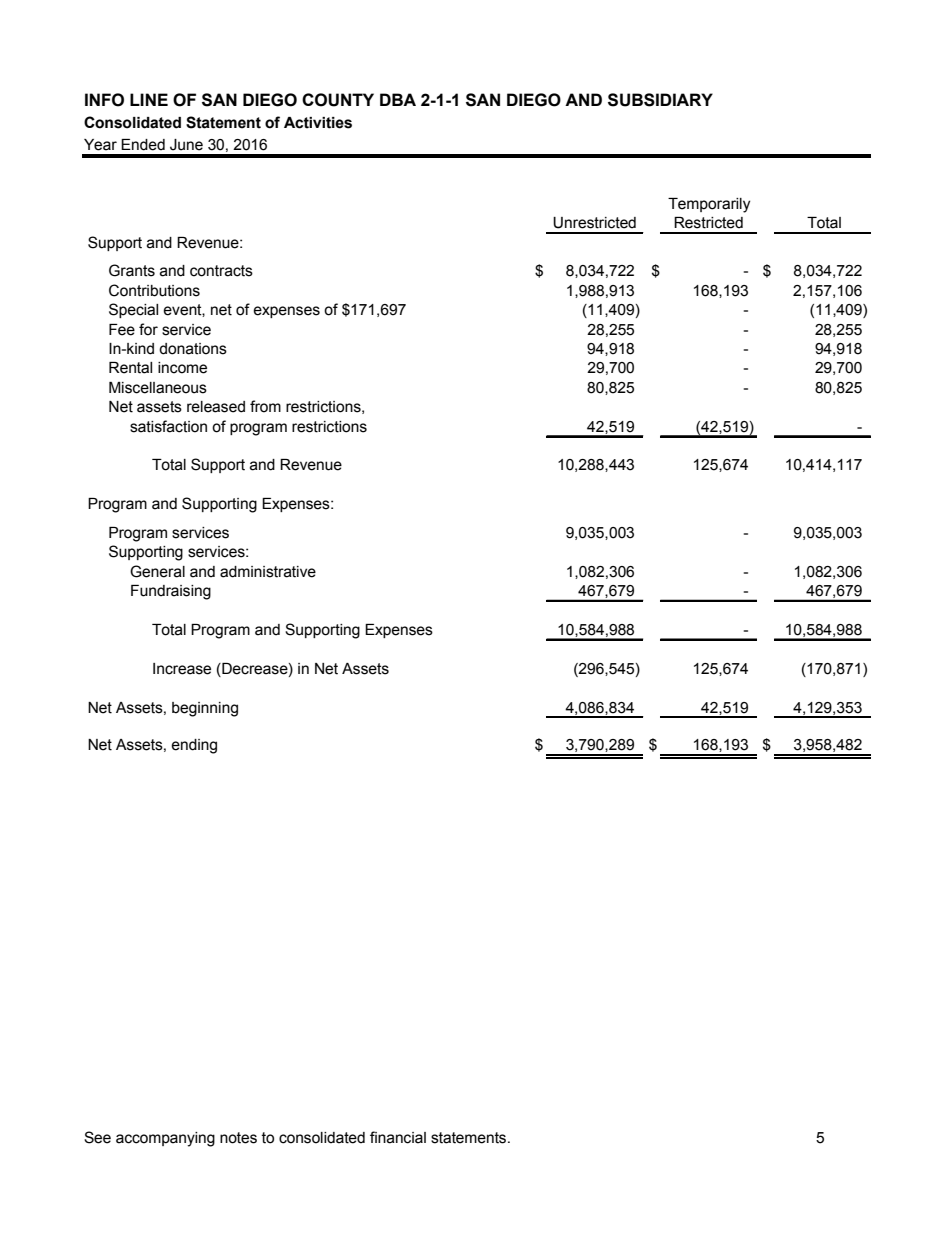  Describe the element at coordinates (165, 1139) in the screenshot. I see `accompanying` at that location.
